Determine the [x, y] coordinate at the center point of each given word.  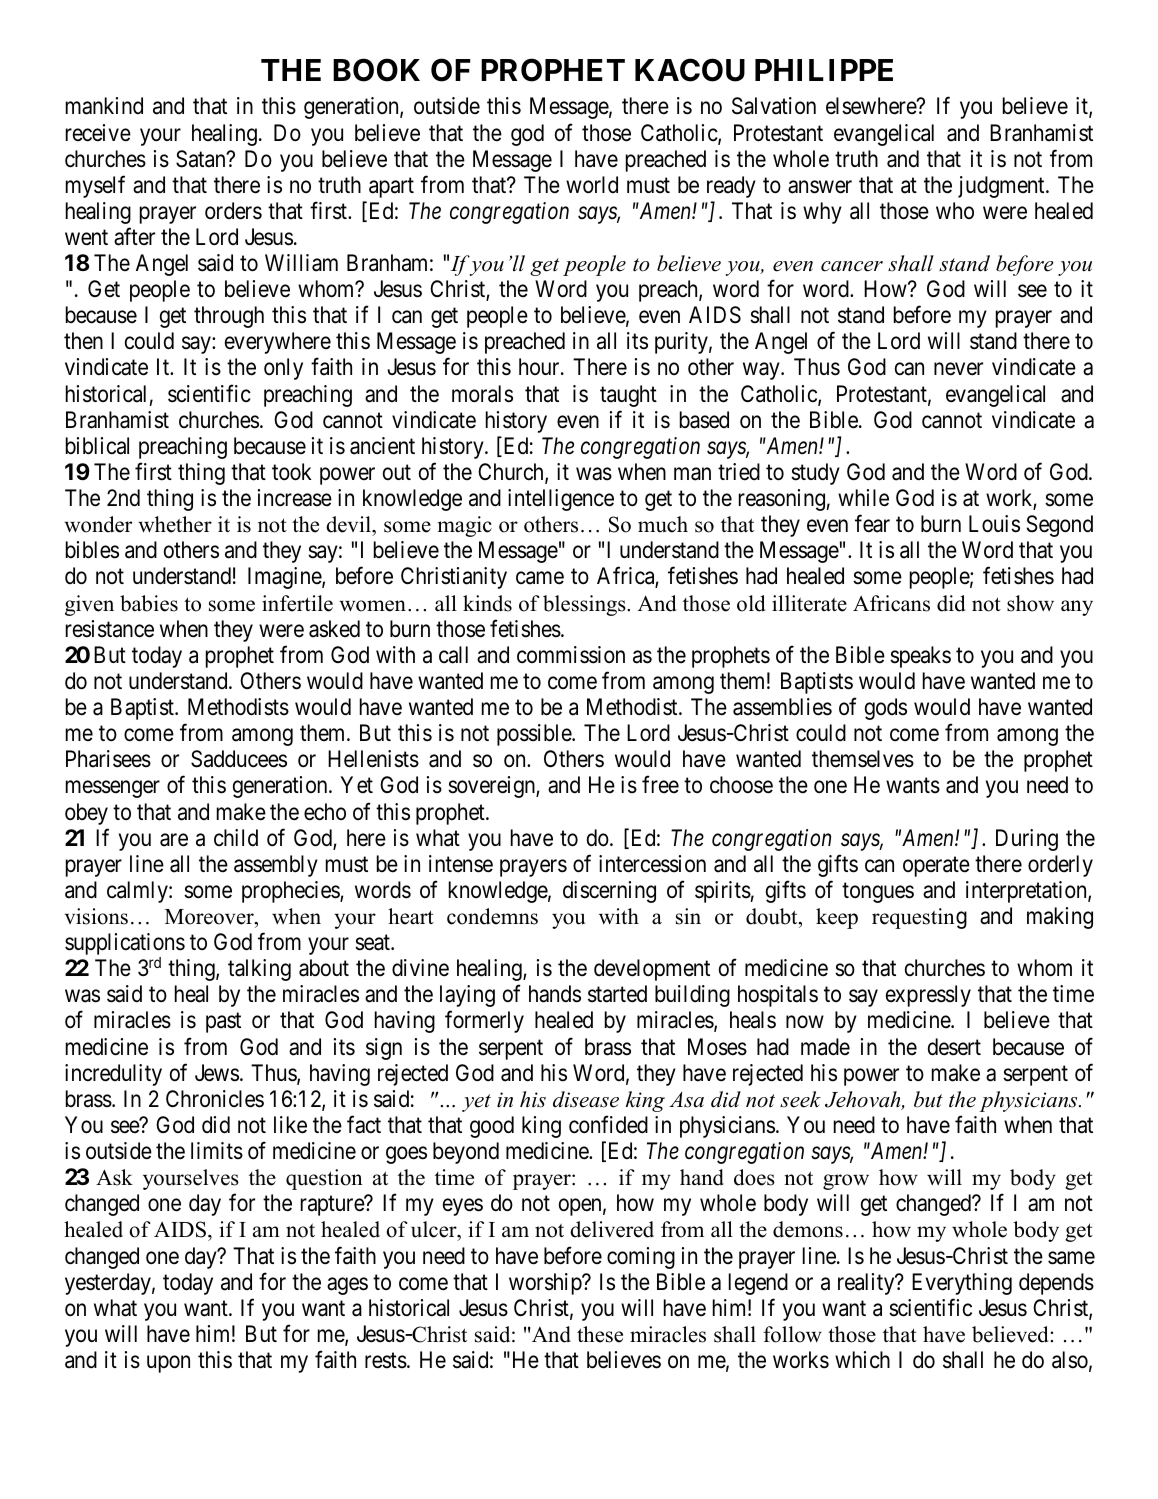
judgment [1002, 187]
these [600, 1334]
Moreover [210, 917]
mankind [104, 106]
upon [168, 1364]
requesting [919, 918]
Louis [994, 524]
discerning [609, 892]
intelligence [561, 500]
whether [175, 524]
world [592, 185]
